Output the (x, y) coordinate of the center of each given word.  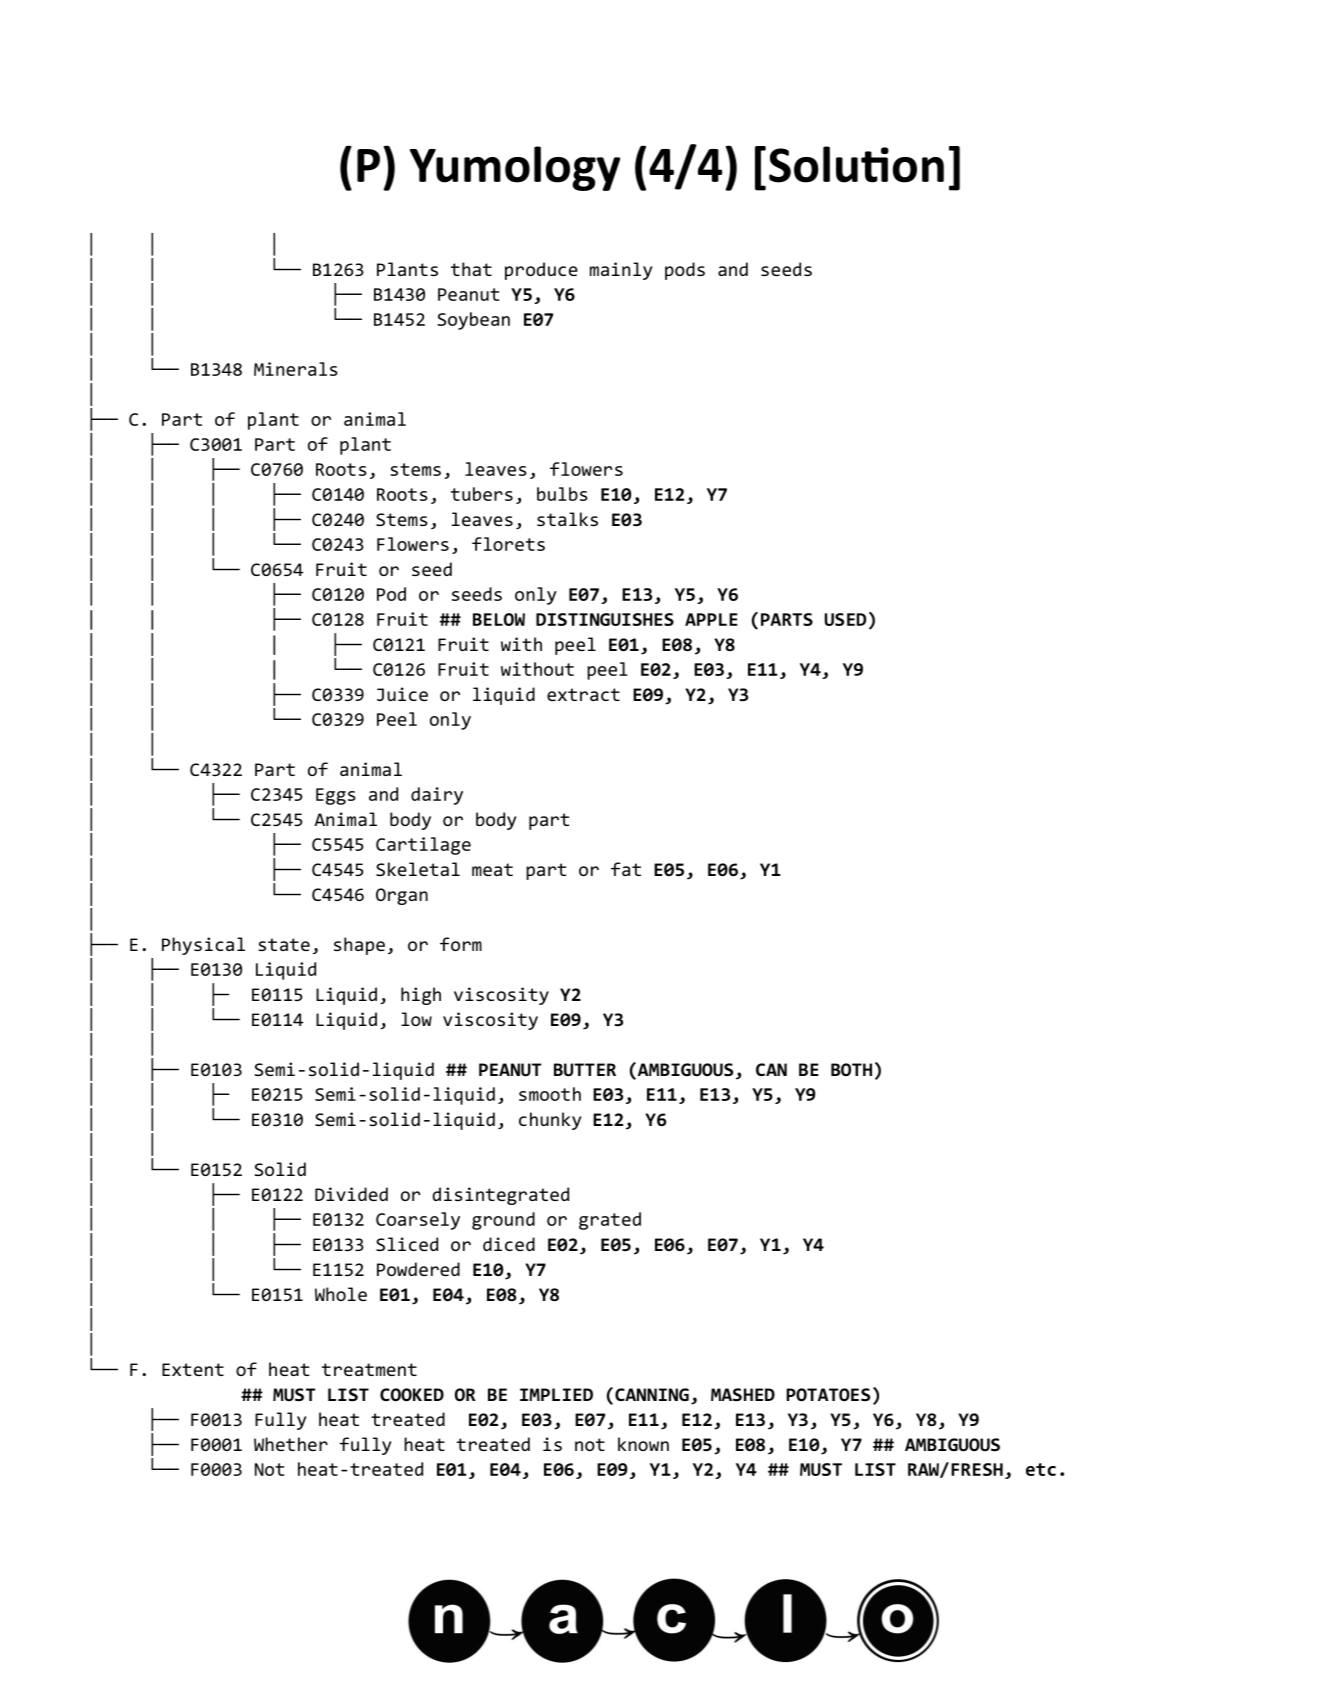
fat (626, 869)
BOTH (851, 1069)
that (471, 269)
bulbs (562, 494)
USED (845, 619)
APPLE (711, 619)
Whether (291, 1444)
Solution (856, 164)
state (284, 944)
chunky (550, 1121)
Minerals (296, 369)
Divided (351, 1194)
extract (583, 694)
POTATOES (828, 1395)
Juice (402, 694)
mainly (621, 271)
